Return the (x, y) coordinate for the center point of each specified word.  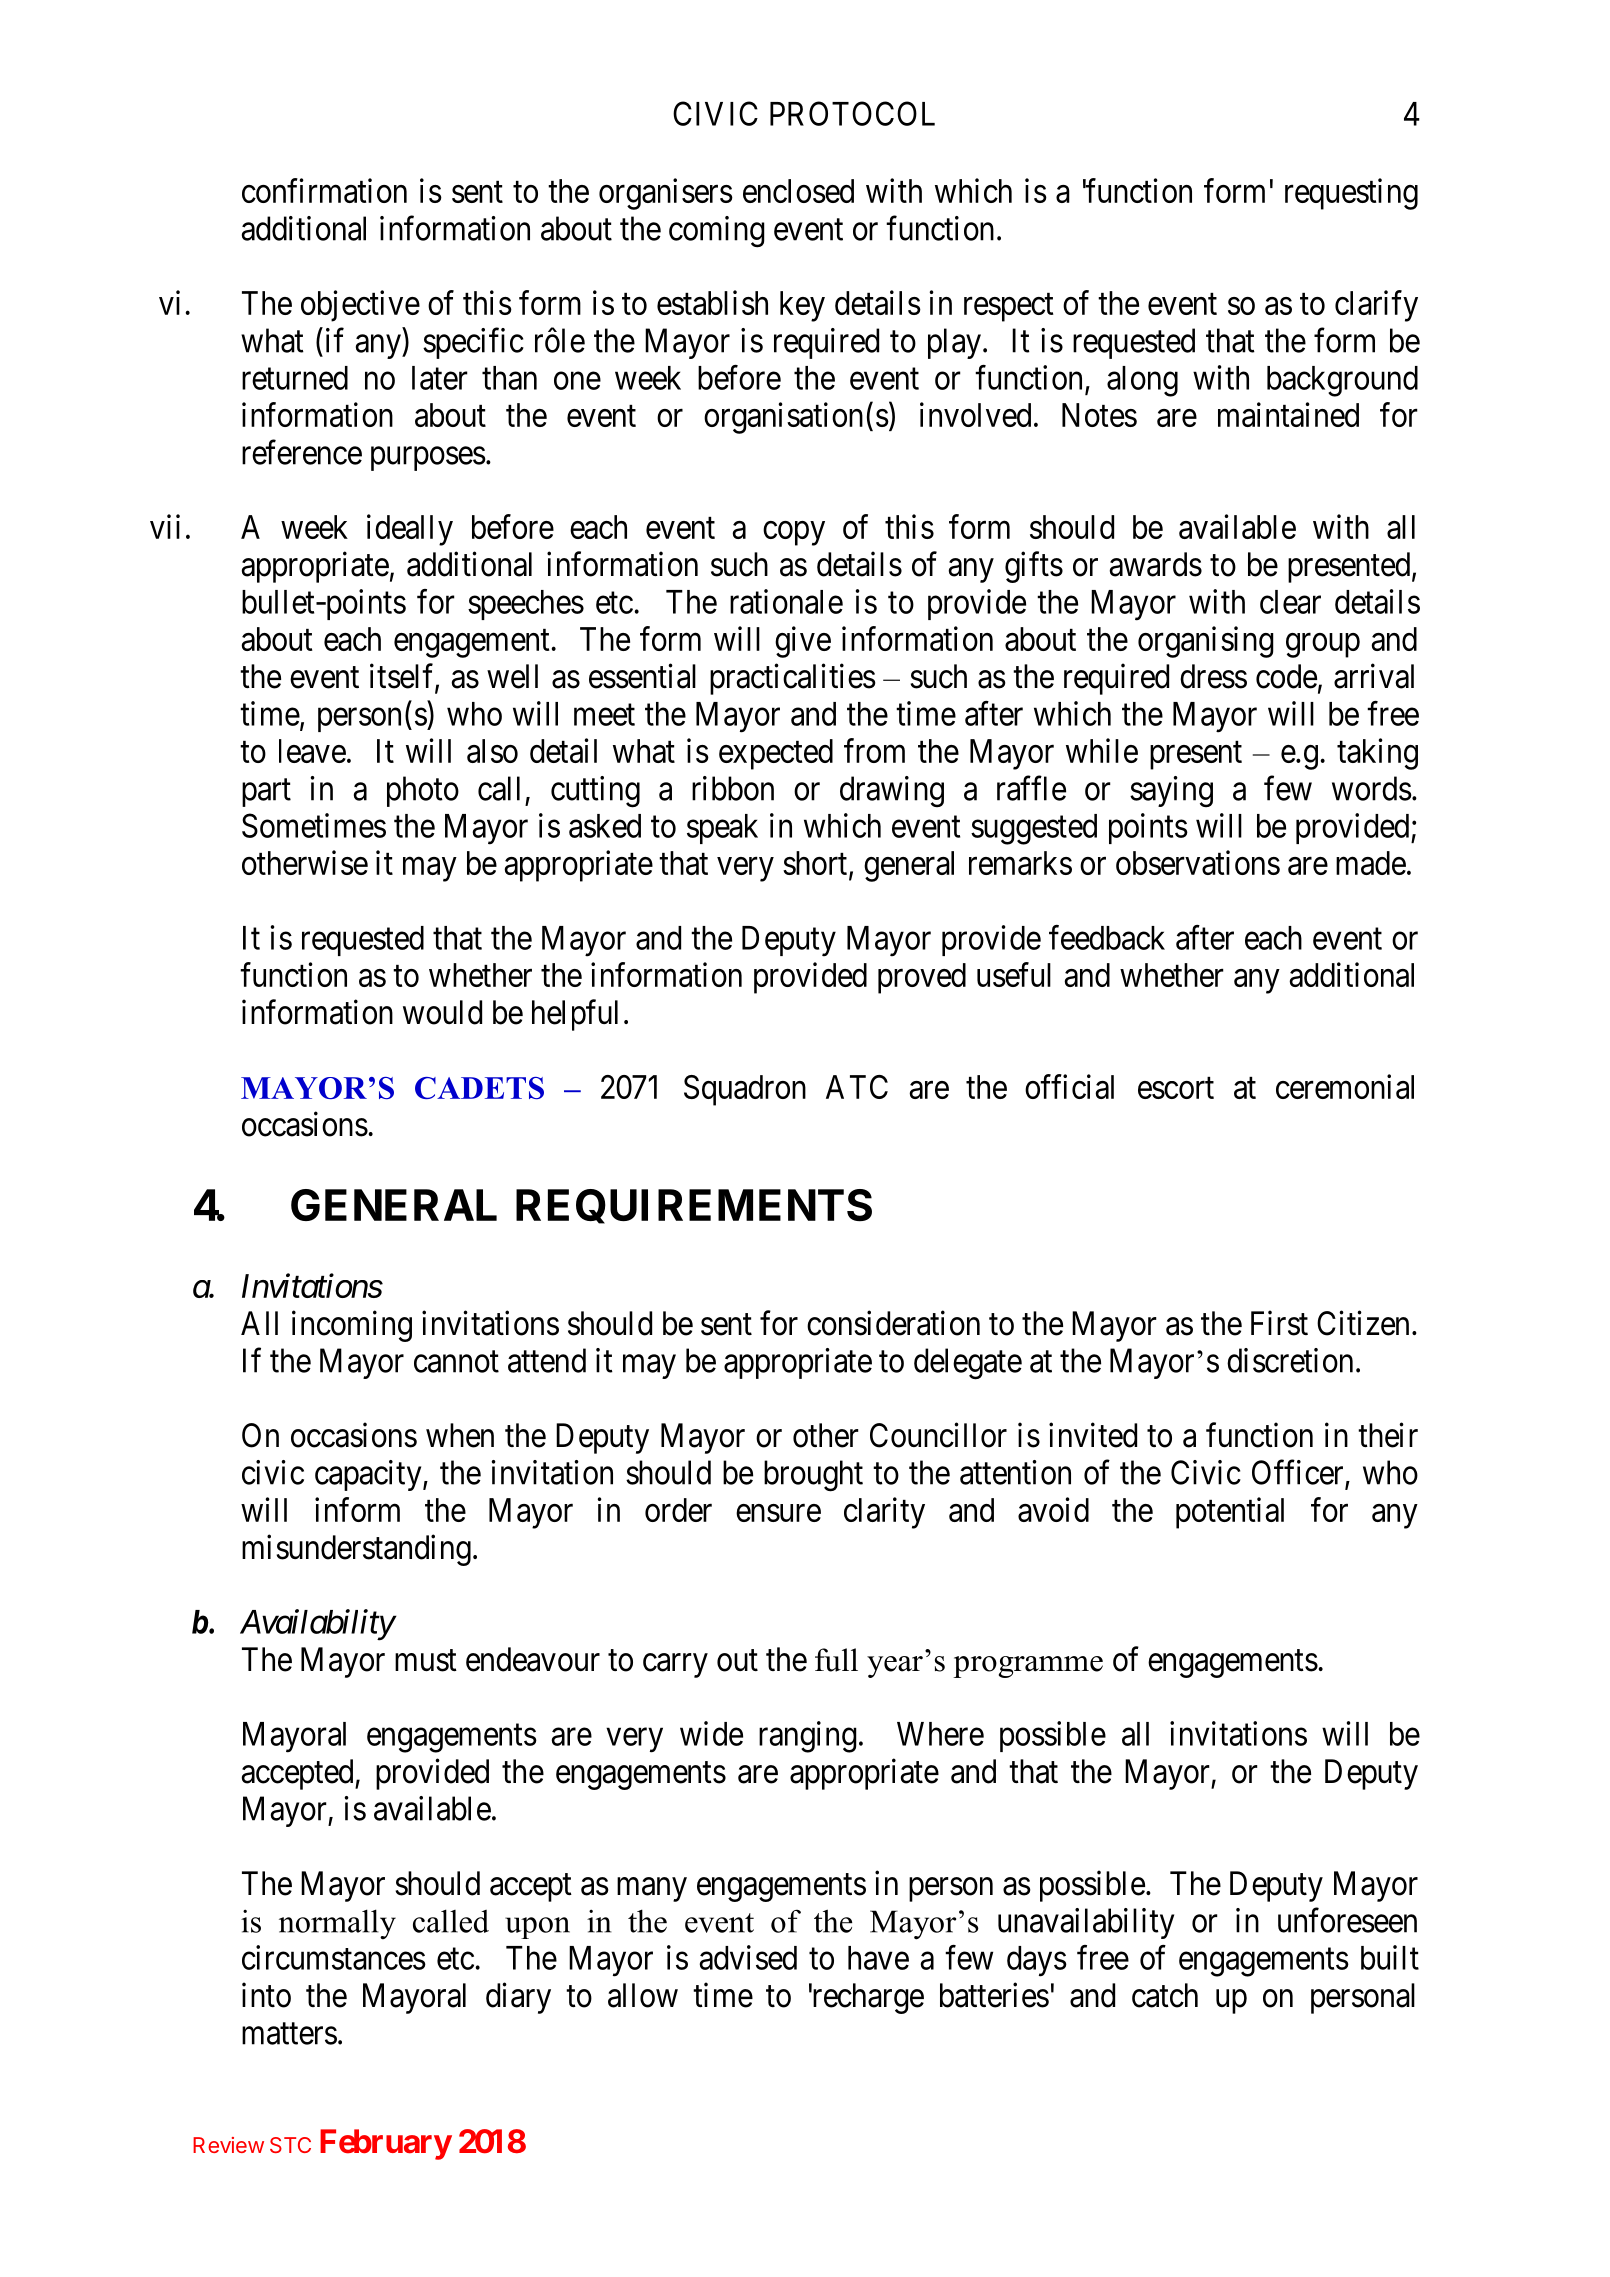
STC (290, 2145)
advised (748, 1957)
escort (1176, 1088)
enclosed (798, 191)
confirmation (324, 190)
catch (1165, 1995)
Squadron (745, 1090)
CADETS (479, 1088)
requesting (1351, 194)
